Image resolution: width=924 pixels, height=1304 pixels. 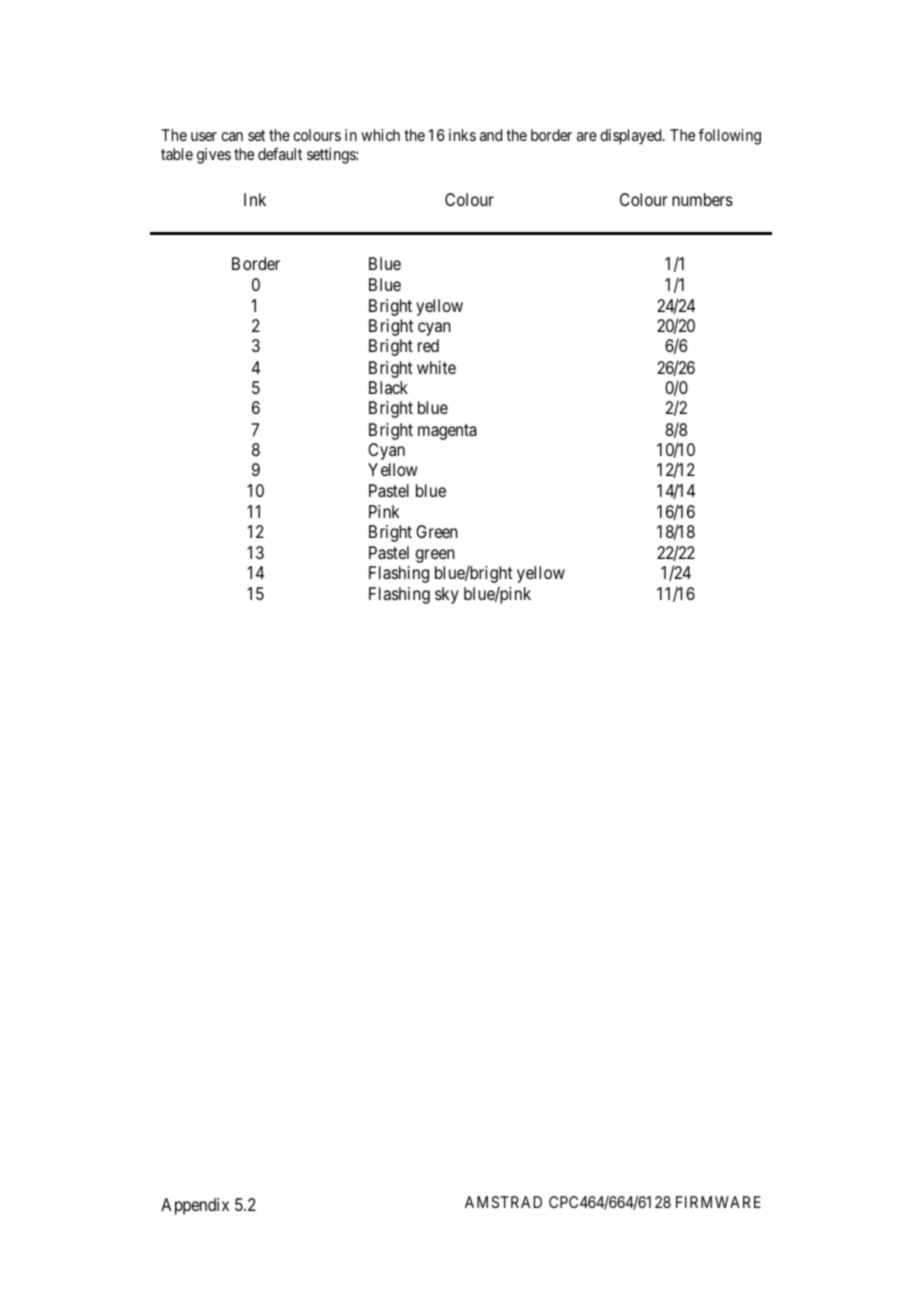 I want to click on inks, so click(x=462, y=135).
